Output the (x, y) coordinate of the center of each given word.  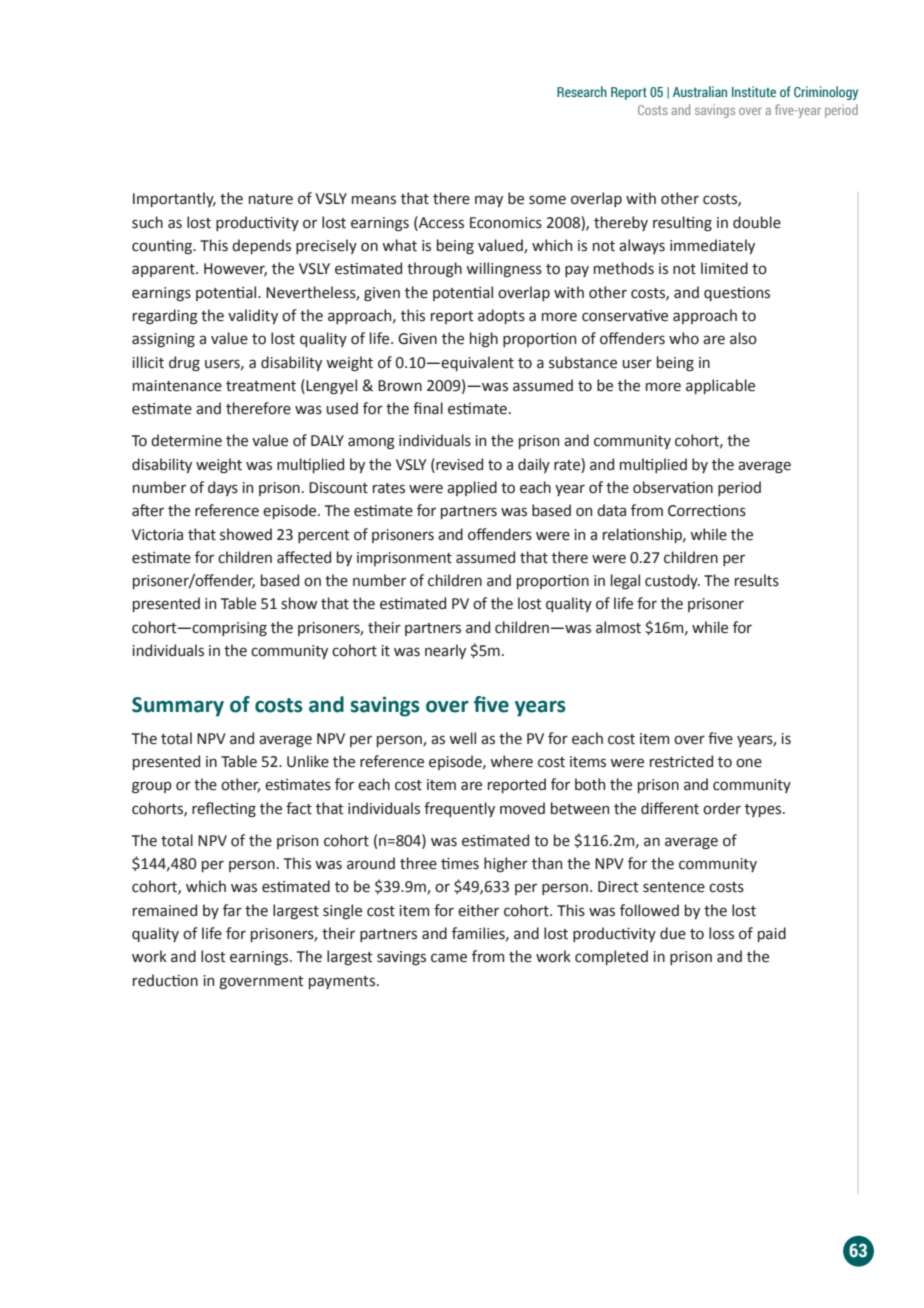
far (232, 910)
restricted (681, 761)
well (462, 738)
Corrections (707, 511)
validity (253, 316)
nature (271, 199)
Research (582, 91)
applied (472, 488)
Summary (178, 707)
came (449, 958)
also (743, 338)
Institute (754, 91)
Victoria (157, 535)
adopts (501, 316)
